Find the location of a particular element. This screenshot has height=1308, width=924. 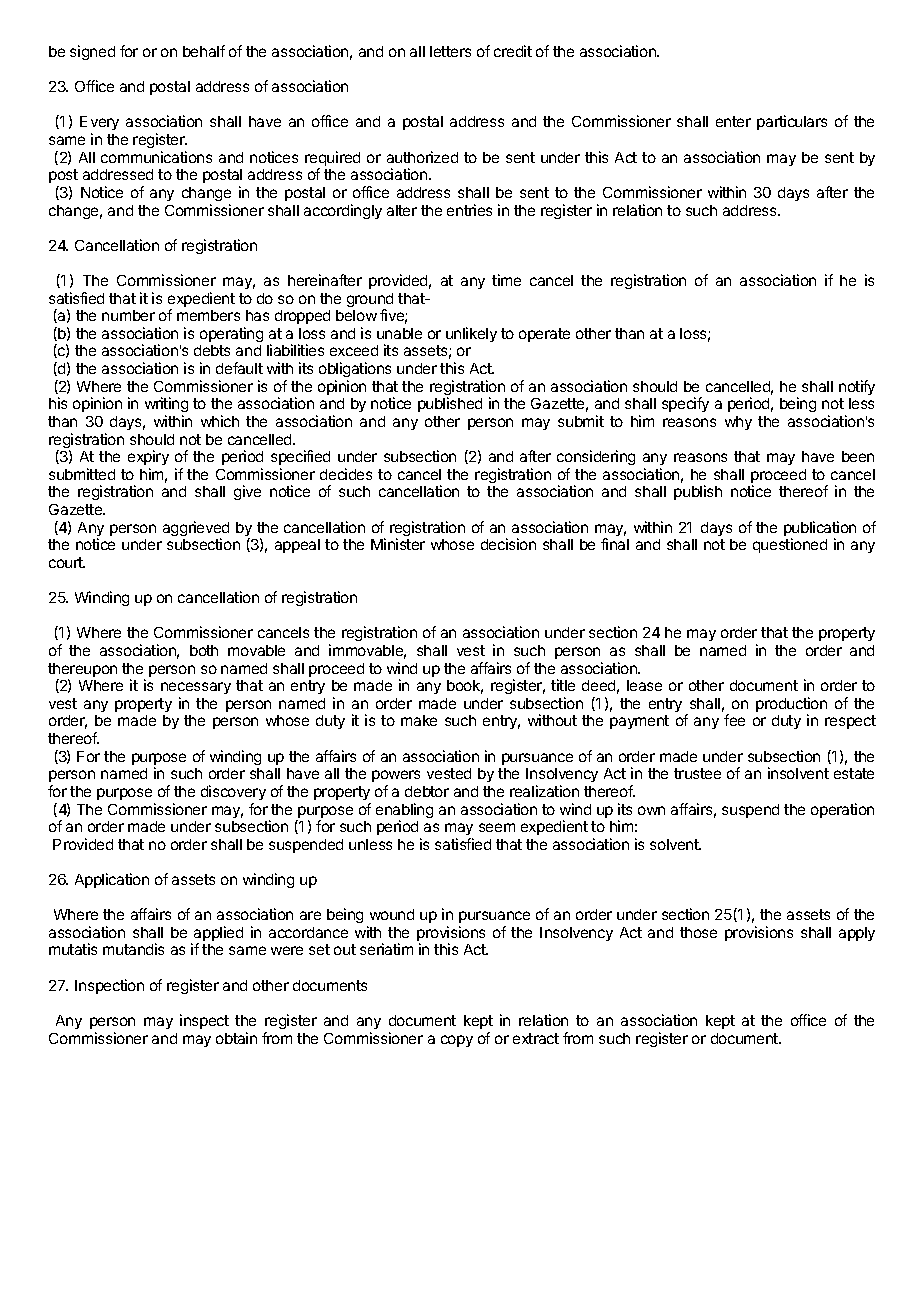

aggrieved is located at coordinates (196, 530).
